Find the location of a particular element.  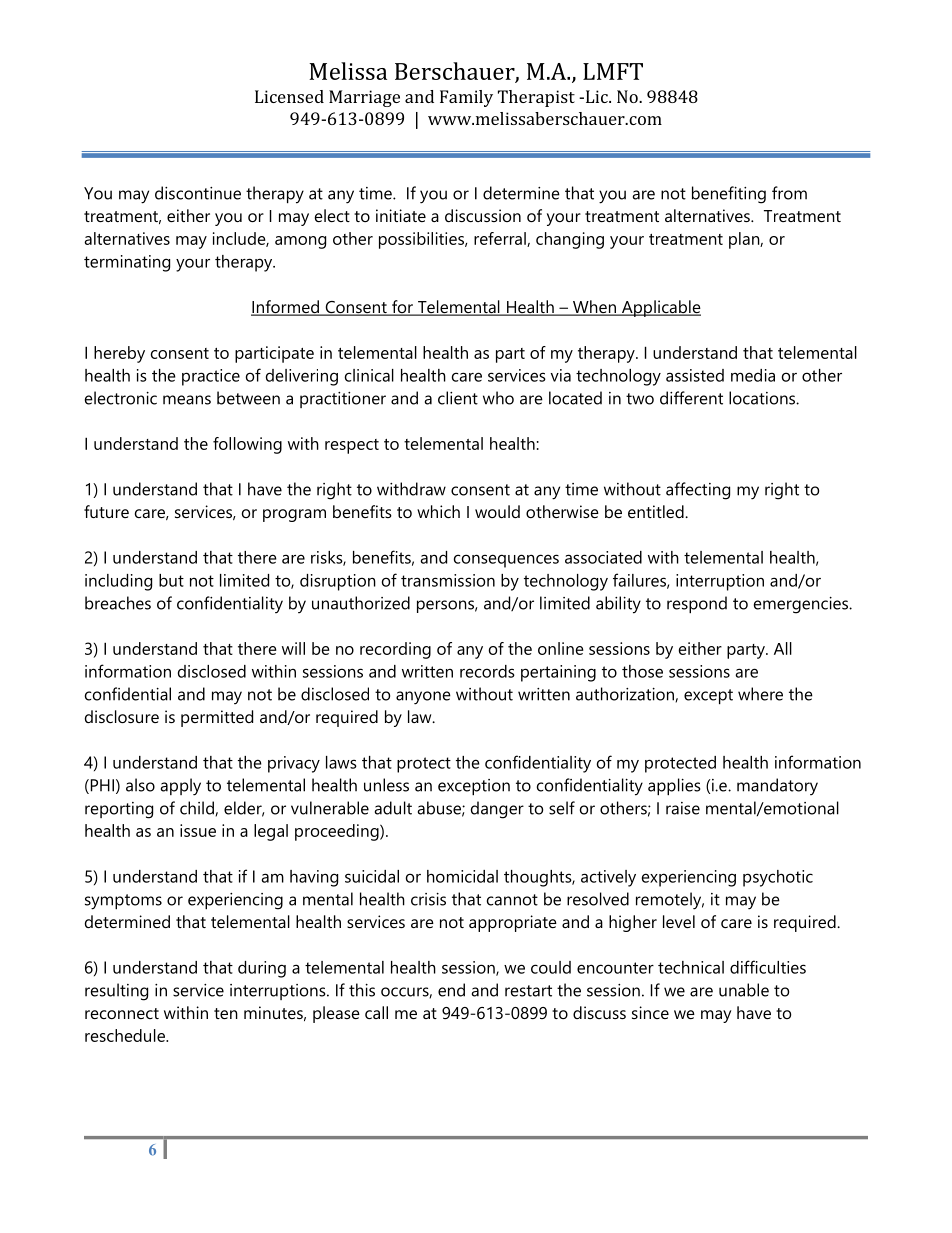

possibilities is located at coordinates (422, 240).
